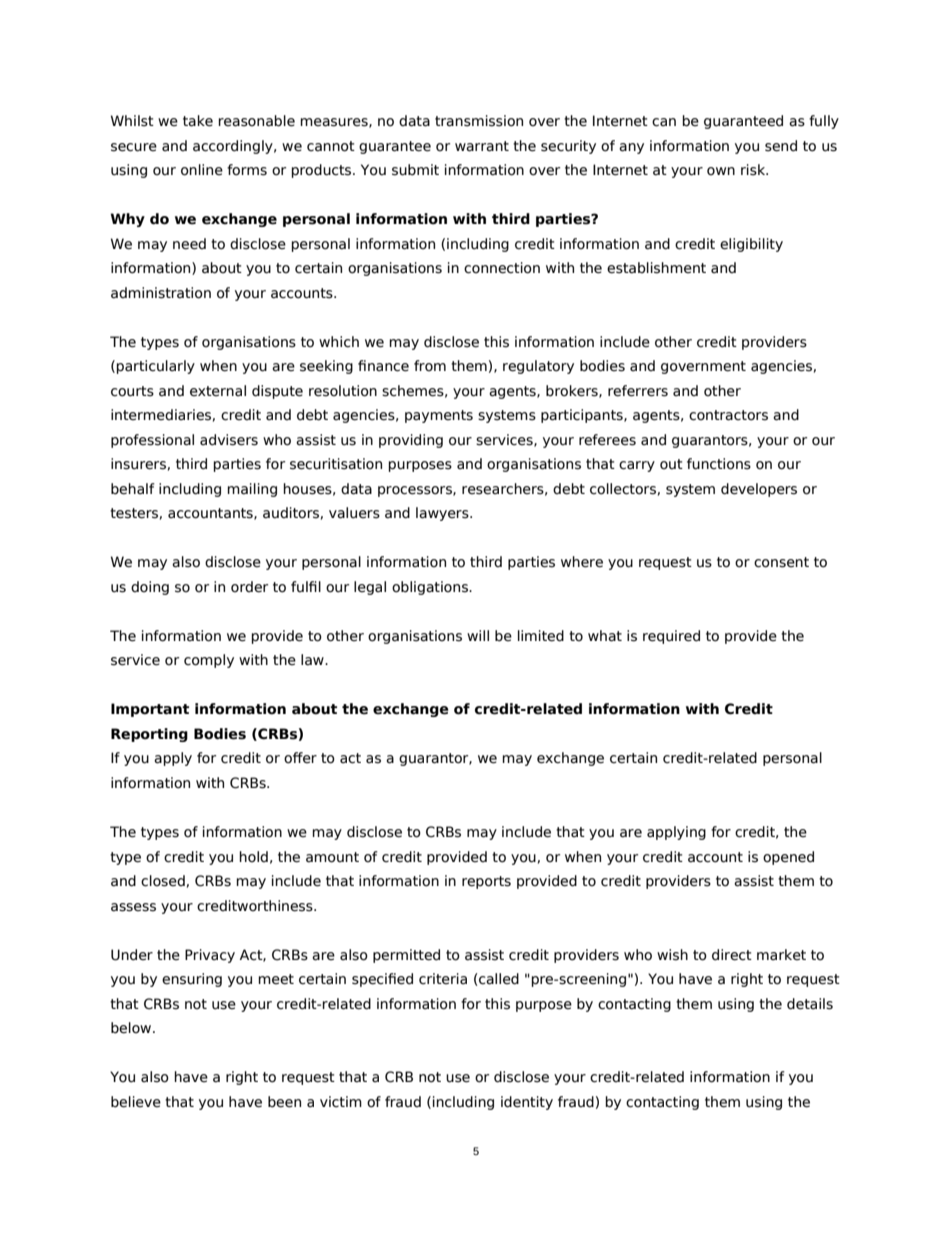 The width and height of the page is (952, 1233). I want to click on risk, so click(754, 170).
